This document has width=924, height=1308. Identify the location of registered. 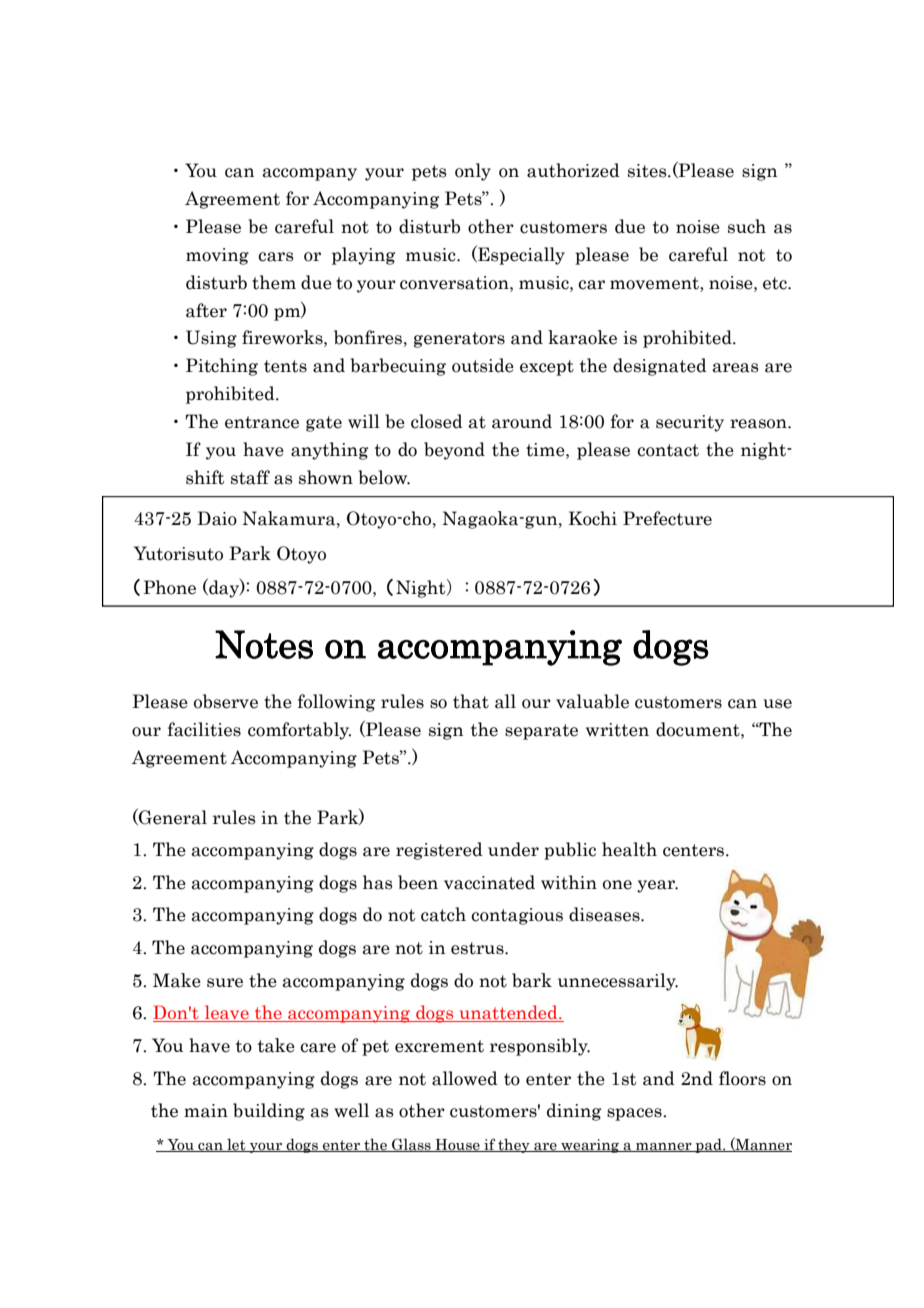
(439, 851).
